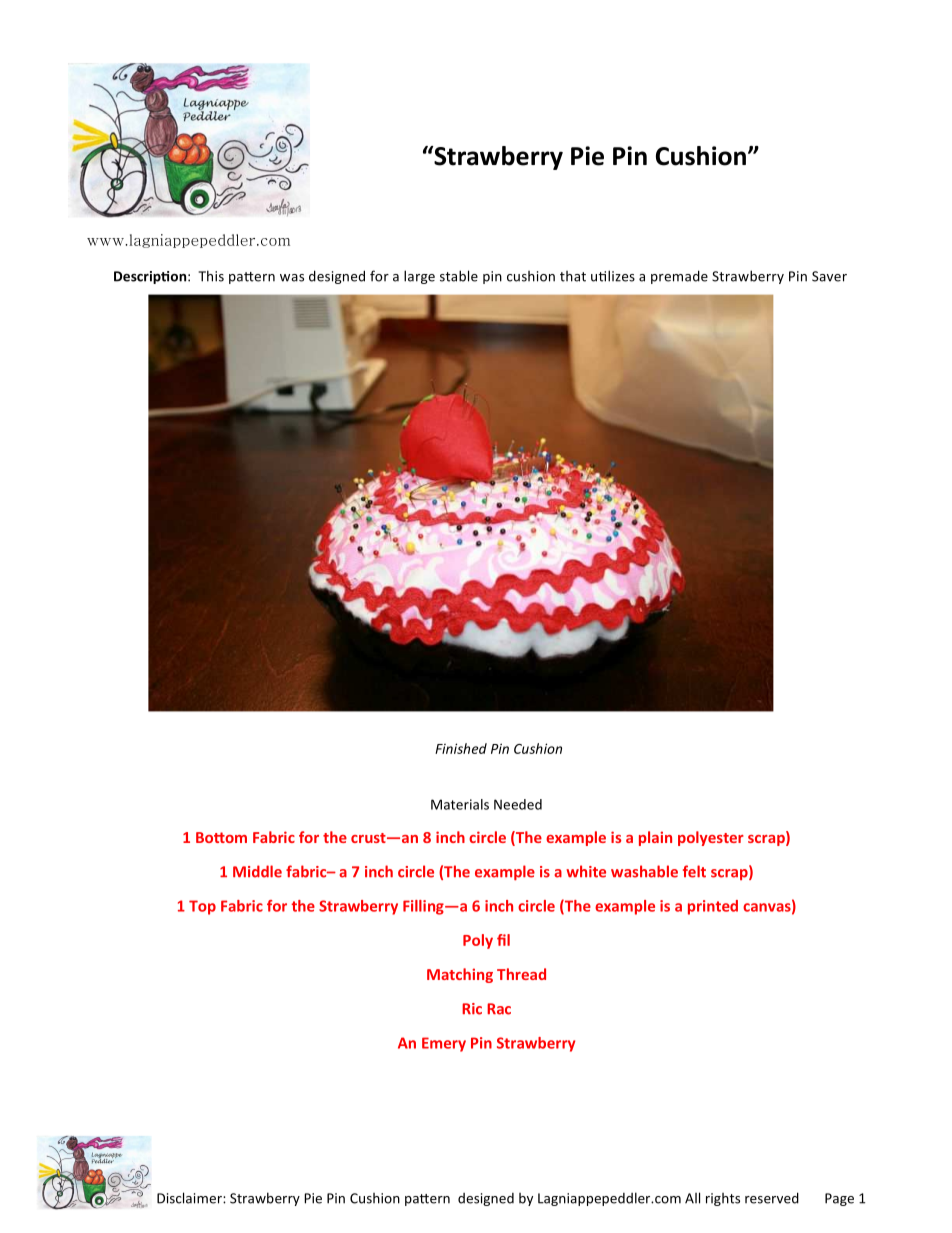 This image has height=1233, width=952. What do you see at coordinates (692, 1198) in the image?
I see `All` at bounding box center [692, 1198].
